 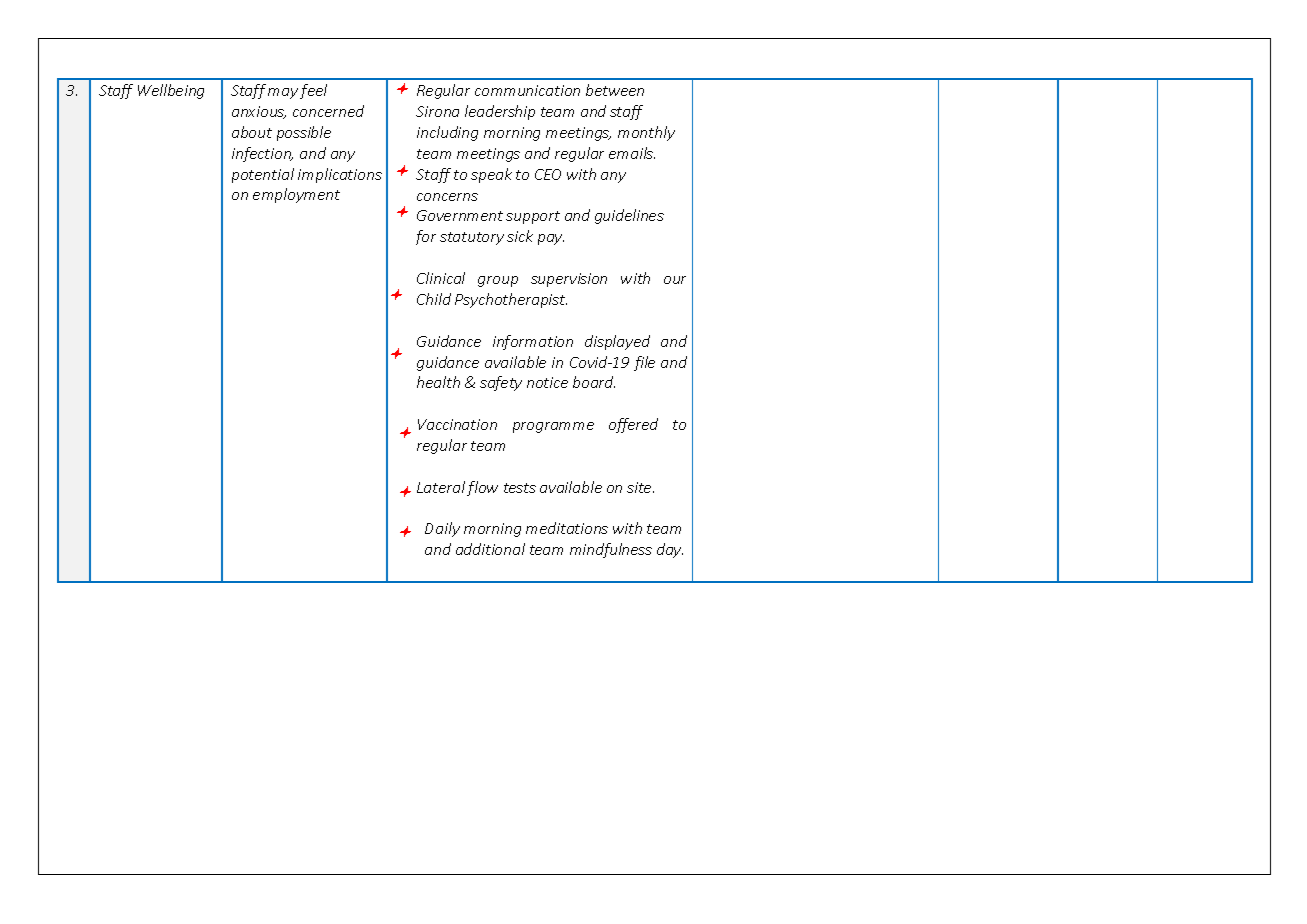 I want to click on Clinical, so click(x=441, y=278).
